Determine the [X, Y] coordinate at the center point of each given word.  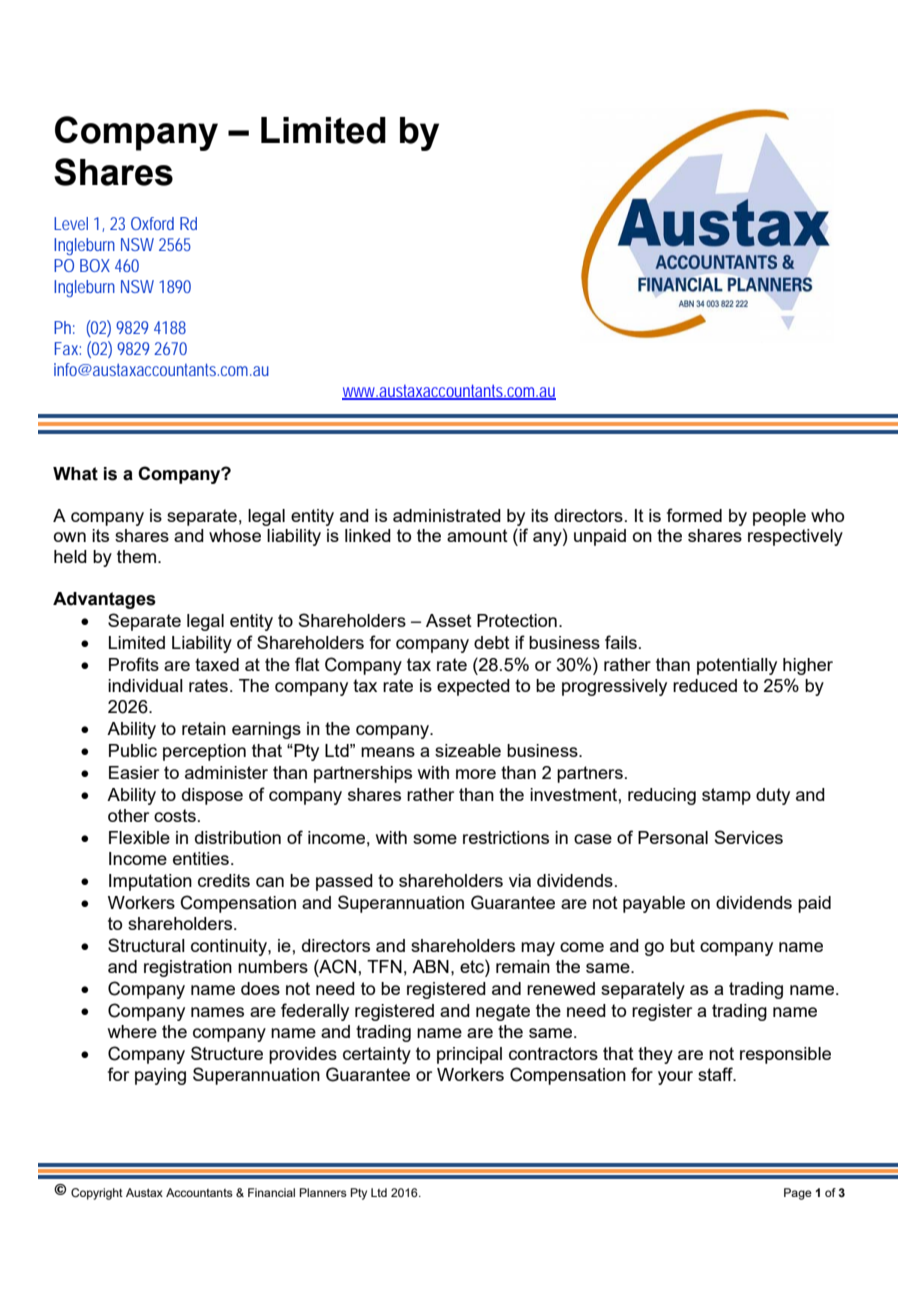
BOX [95, 265]
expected [473, 687]
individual [145, 685]
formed [694, 515]
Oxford [152, 223]
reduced [705, 685]
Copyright [97, 1194]
